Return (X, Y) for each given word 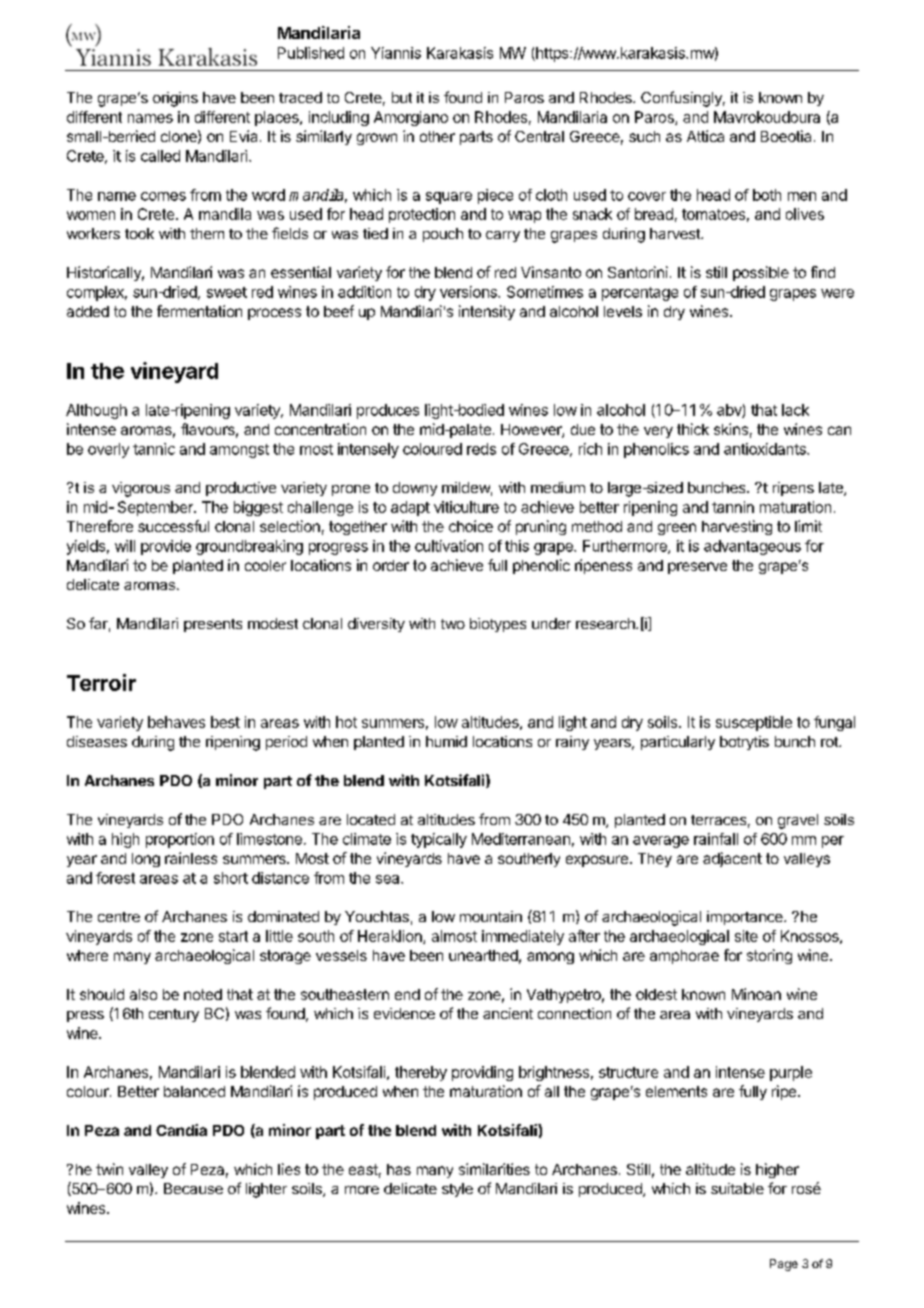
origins (175, 99)
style (457, 1190)
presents (213, 625)
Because (193, 1188)
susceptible (754, 723)
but (402, 97)
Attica (705, 136)
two (453, 624)
